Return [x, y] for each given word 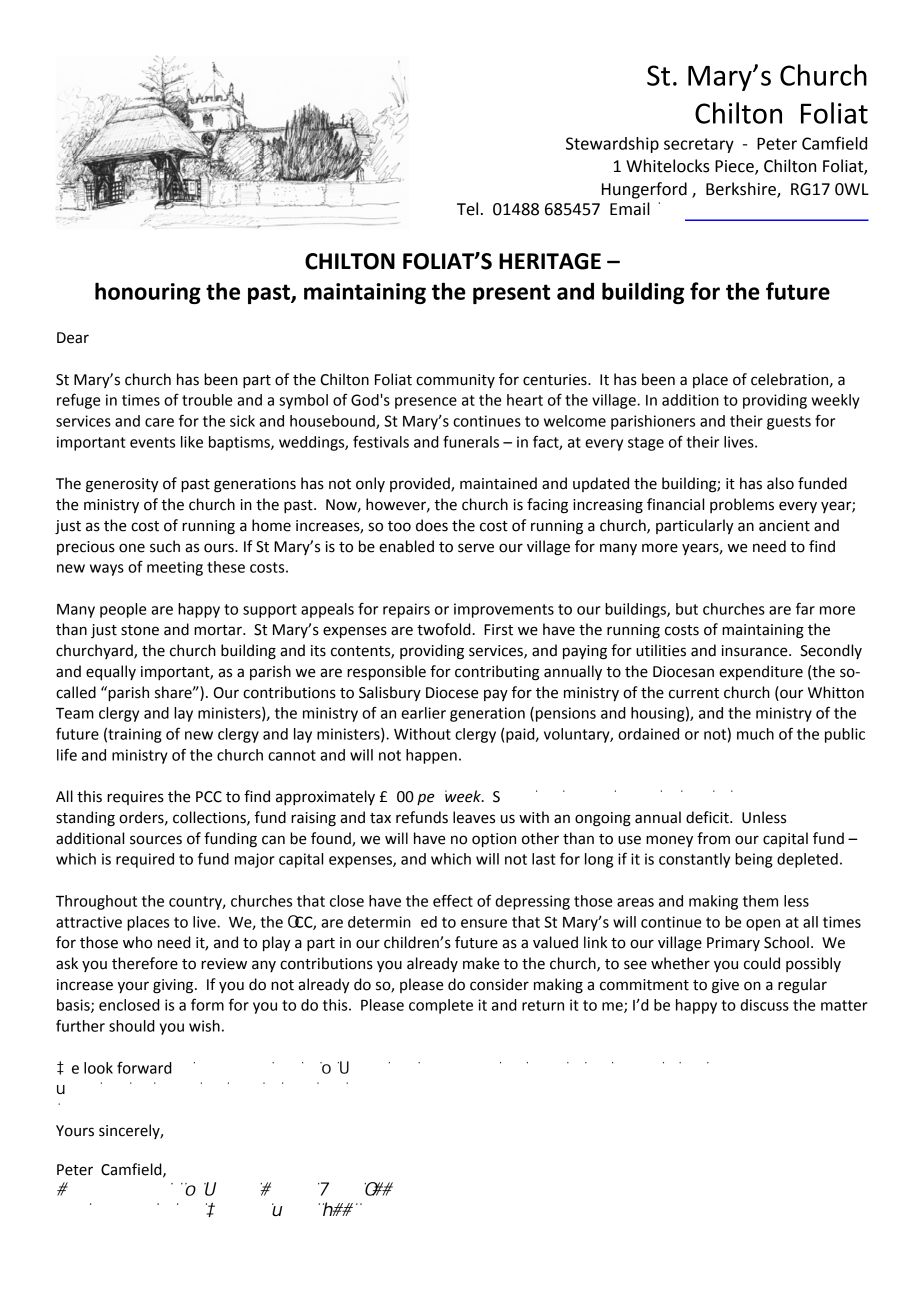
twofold [444, 629]
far [805, 608]
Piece [735, 167]
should [132, 1026]
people [123, 610]
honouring [148, 293]
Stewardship [612, 145]
